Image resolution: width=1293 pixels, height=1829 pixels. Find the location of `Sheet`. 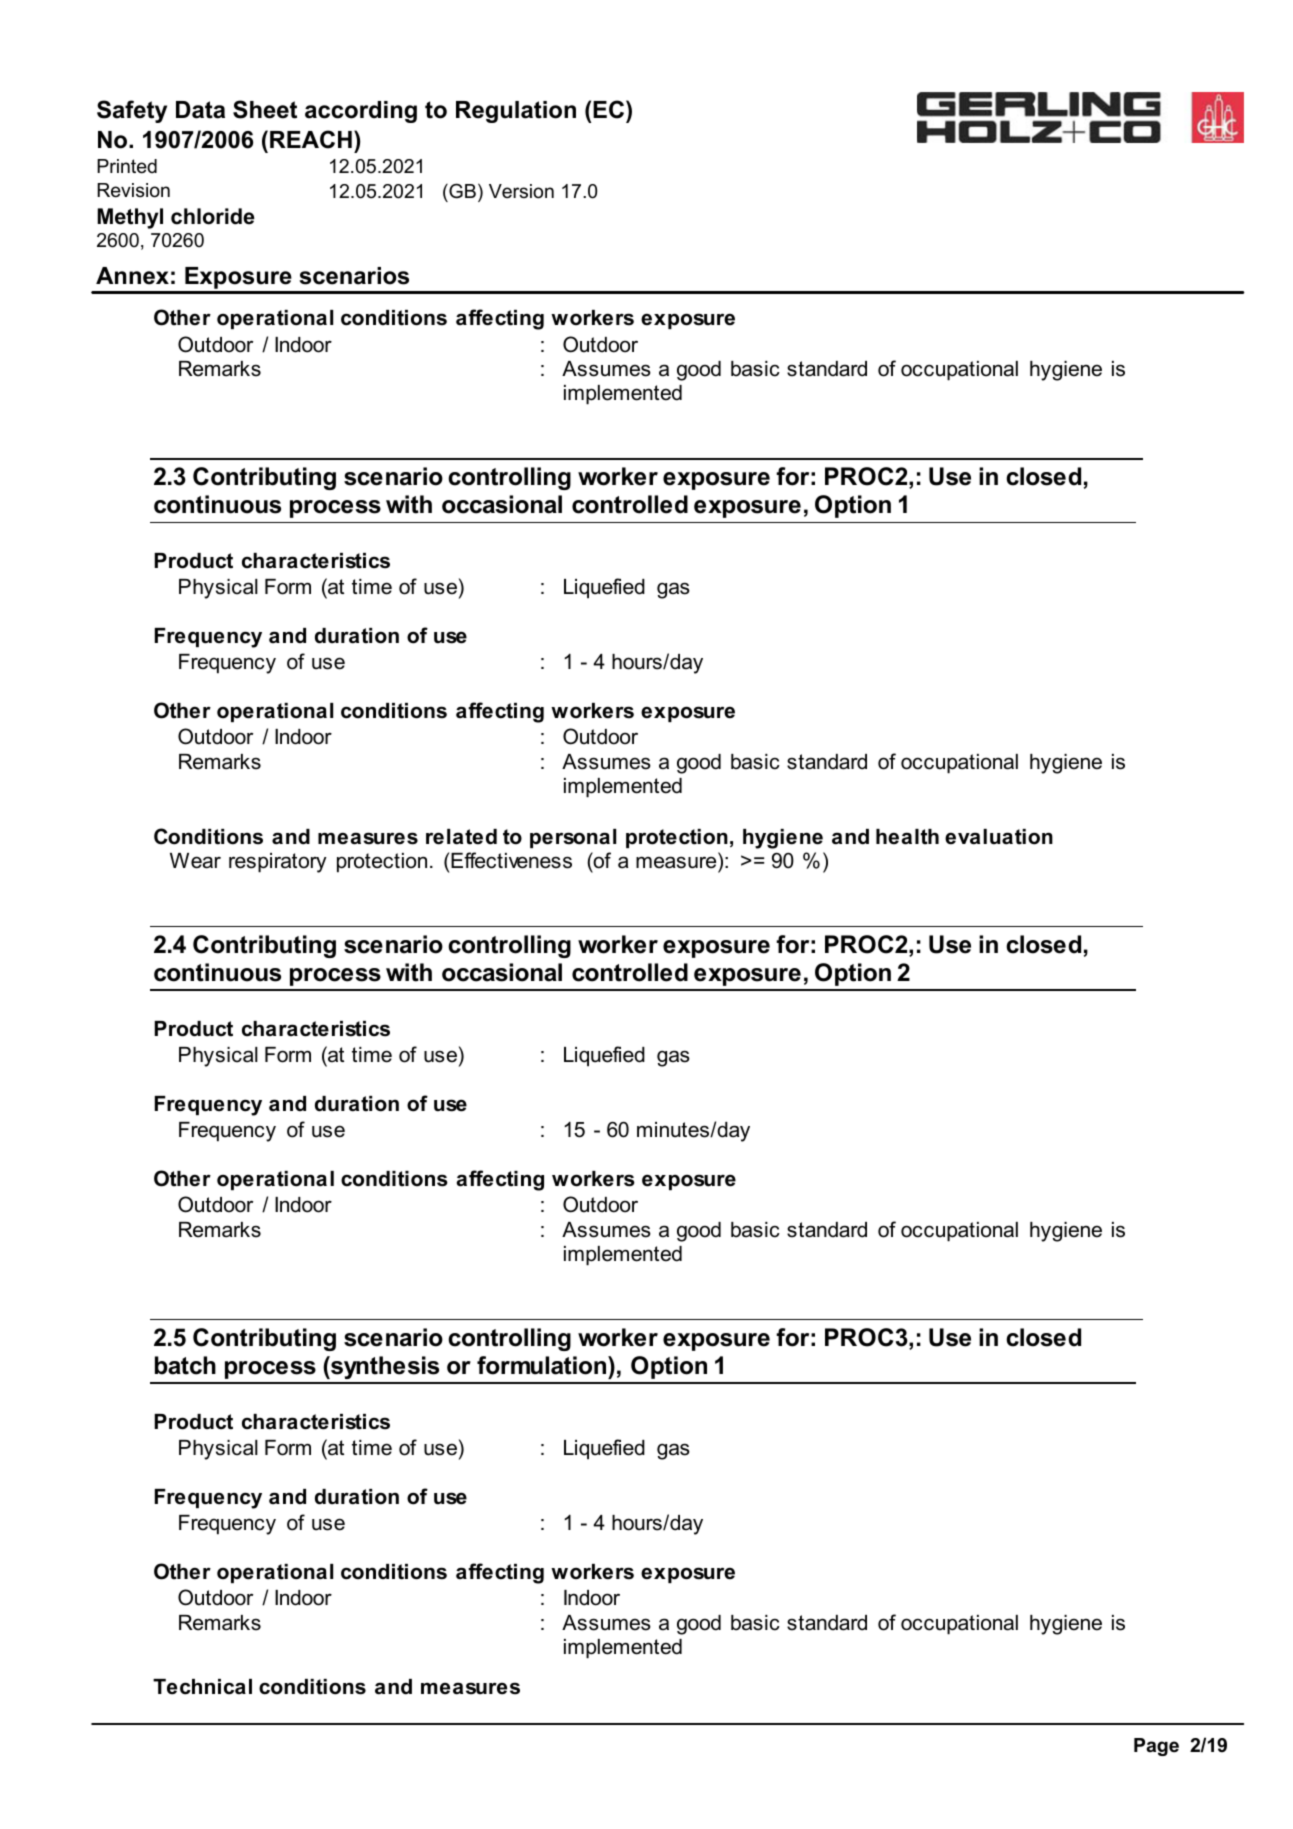

Sheet is located at coordinates (265, 109).
